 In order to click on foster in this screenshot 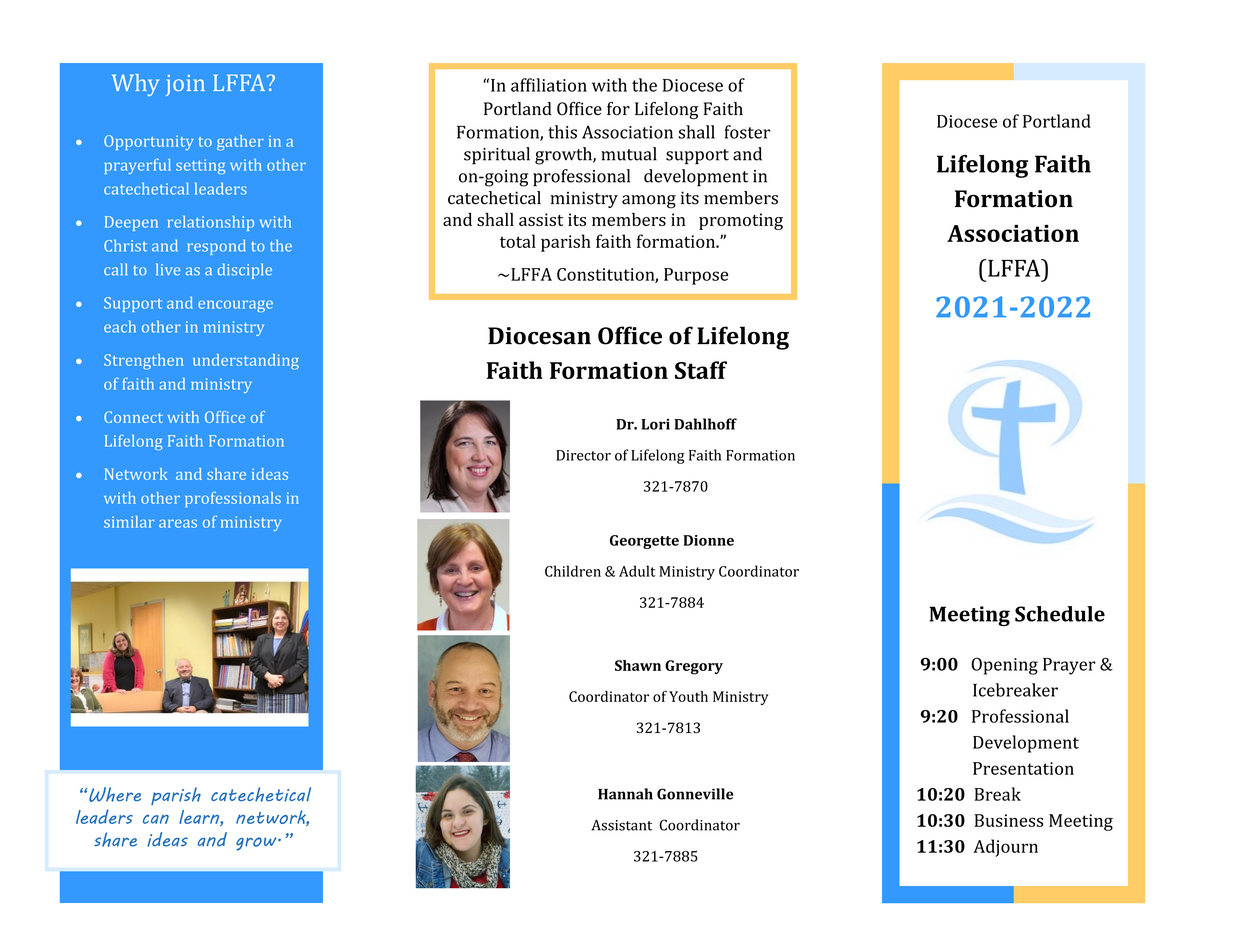, I will do `click(747, 132)`.
